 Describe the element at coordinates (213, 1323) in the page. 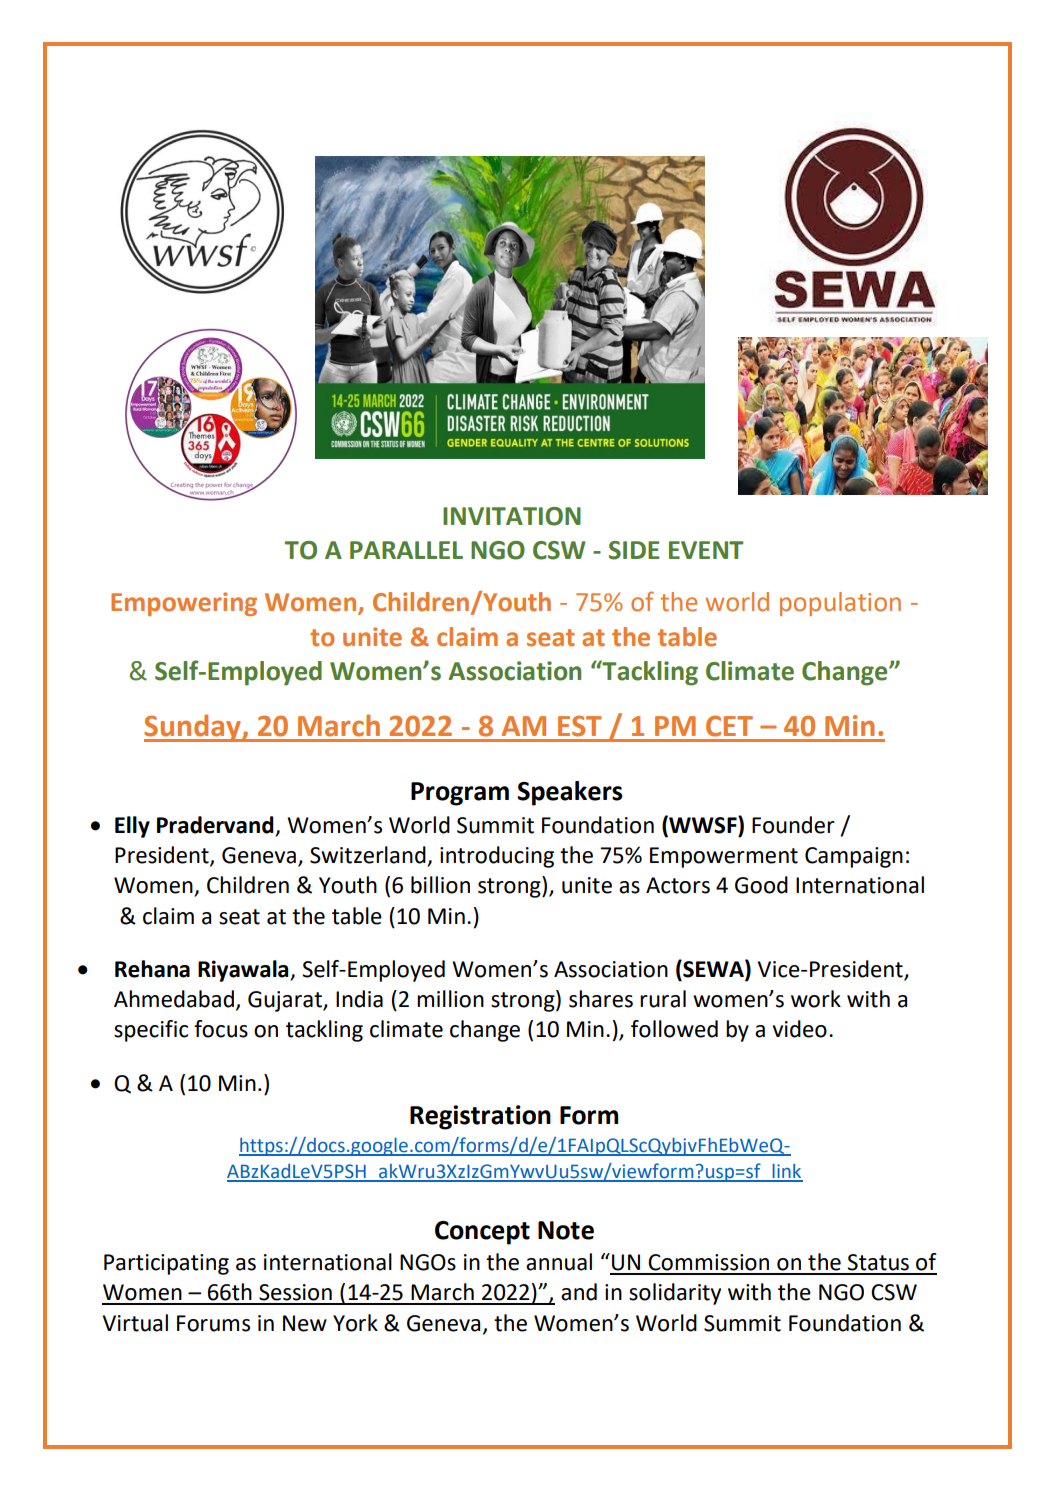

I see `Forums` at that location.
